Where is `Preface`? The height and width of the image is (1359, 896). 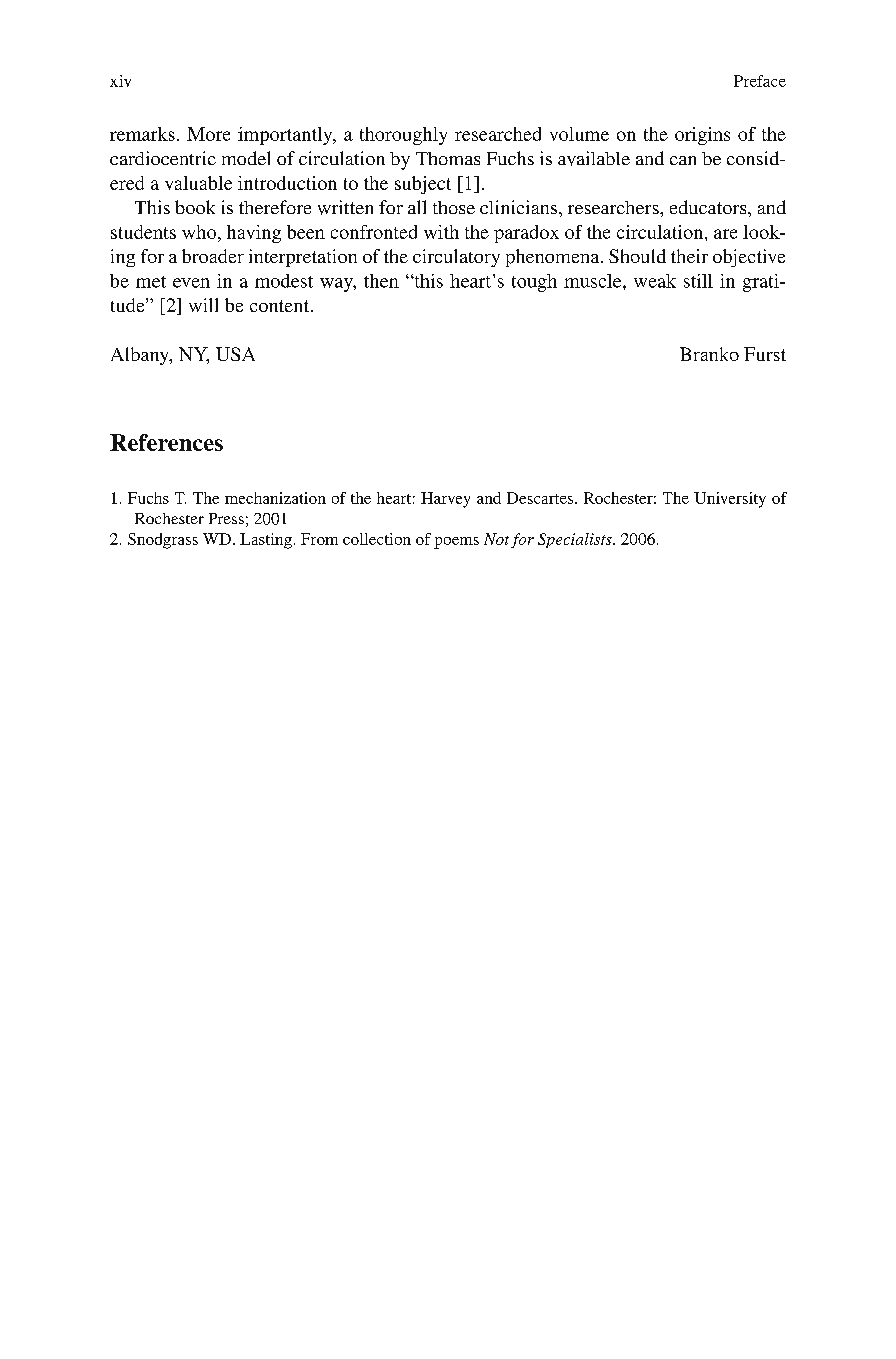
Preface is located at coordinates (760, 81).
